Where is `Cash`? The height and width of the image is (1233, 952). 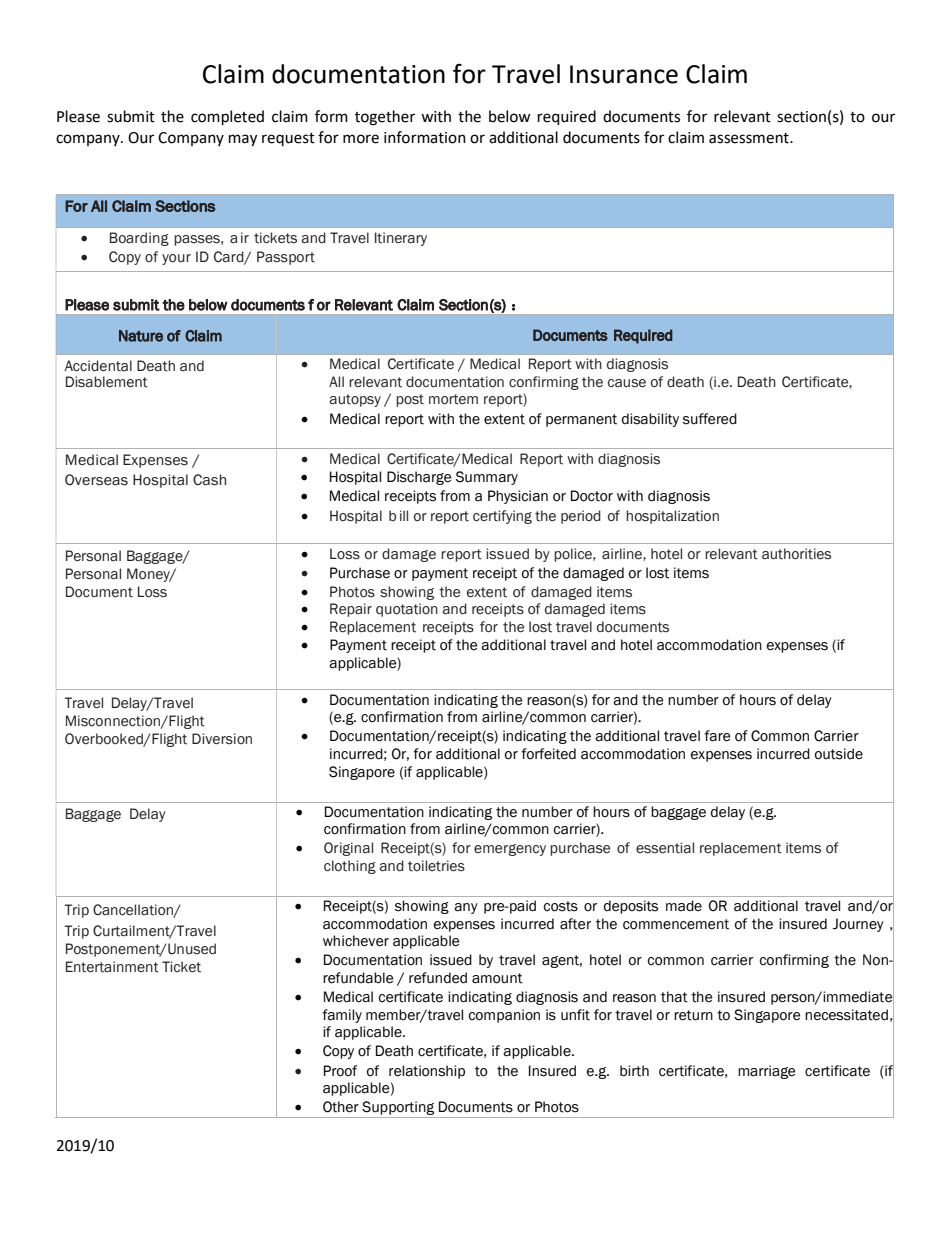
Cash is located at coordinates (209, 480).
